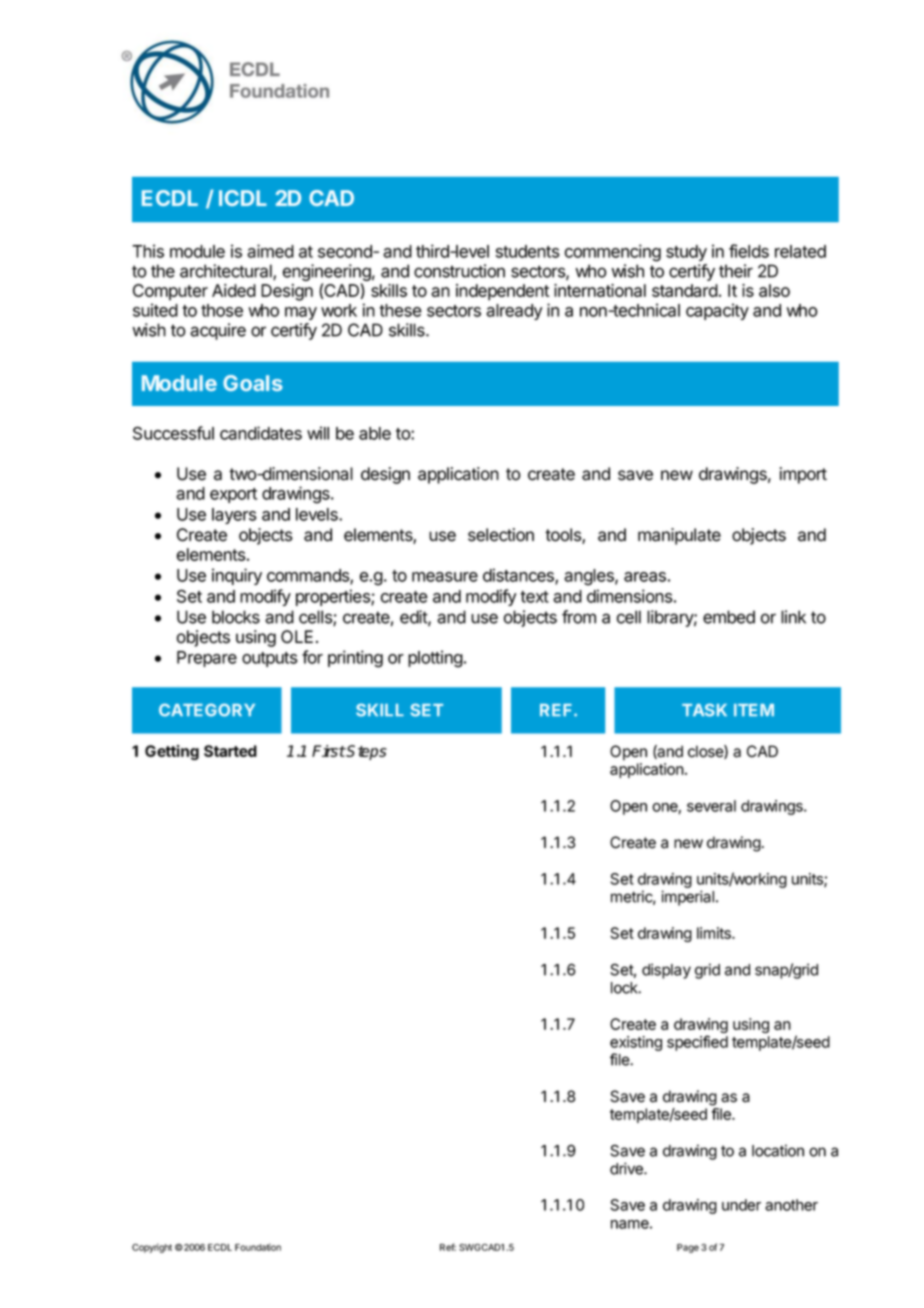 This screenshot has width=924, height=1308. Describe the element at coordinates (666, 971) in the screenshot. I see `display` at that location.
